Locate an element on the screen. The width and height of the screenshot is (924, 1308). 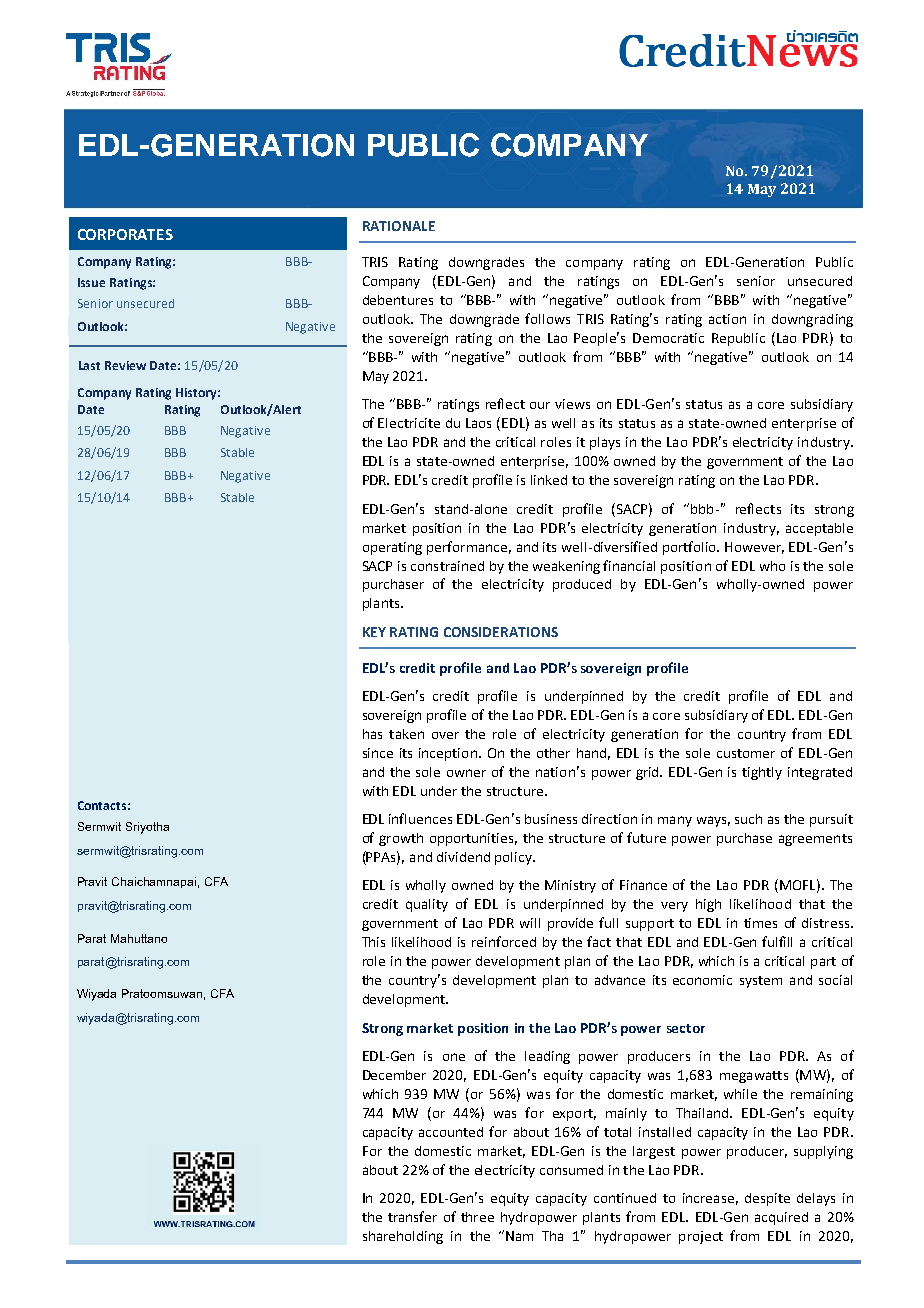
customer is located at coordinates (746, 753).
